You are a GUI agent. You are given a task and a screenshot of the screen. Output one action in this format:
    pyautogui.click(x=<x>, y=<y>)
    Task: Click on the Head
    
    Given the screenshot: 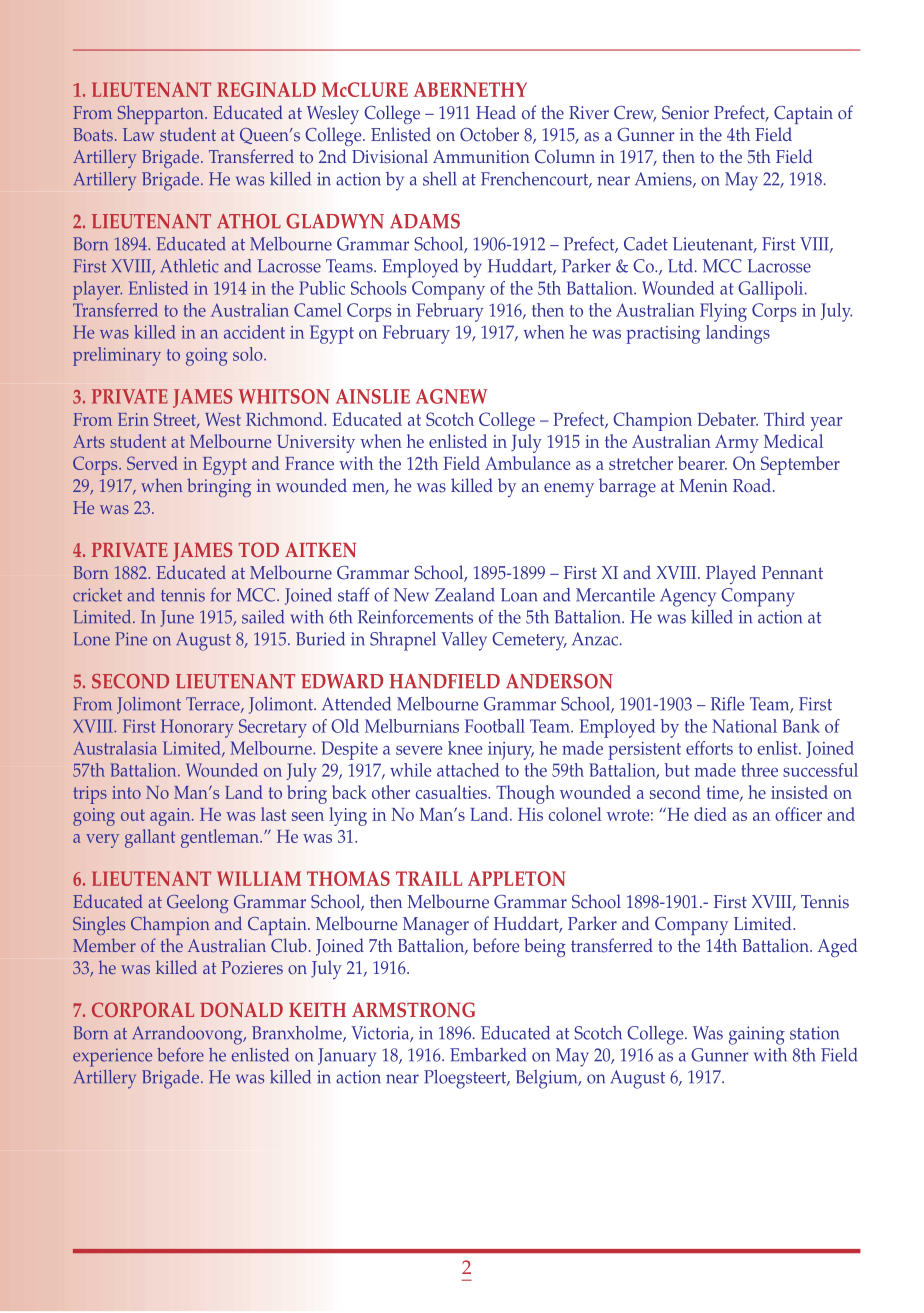 What is the action you would take?
    pyautogui.click(x=496, y=112)
